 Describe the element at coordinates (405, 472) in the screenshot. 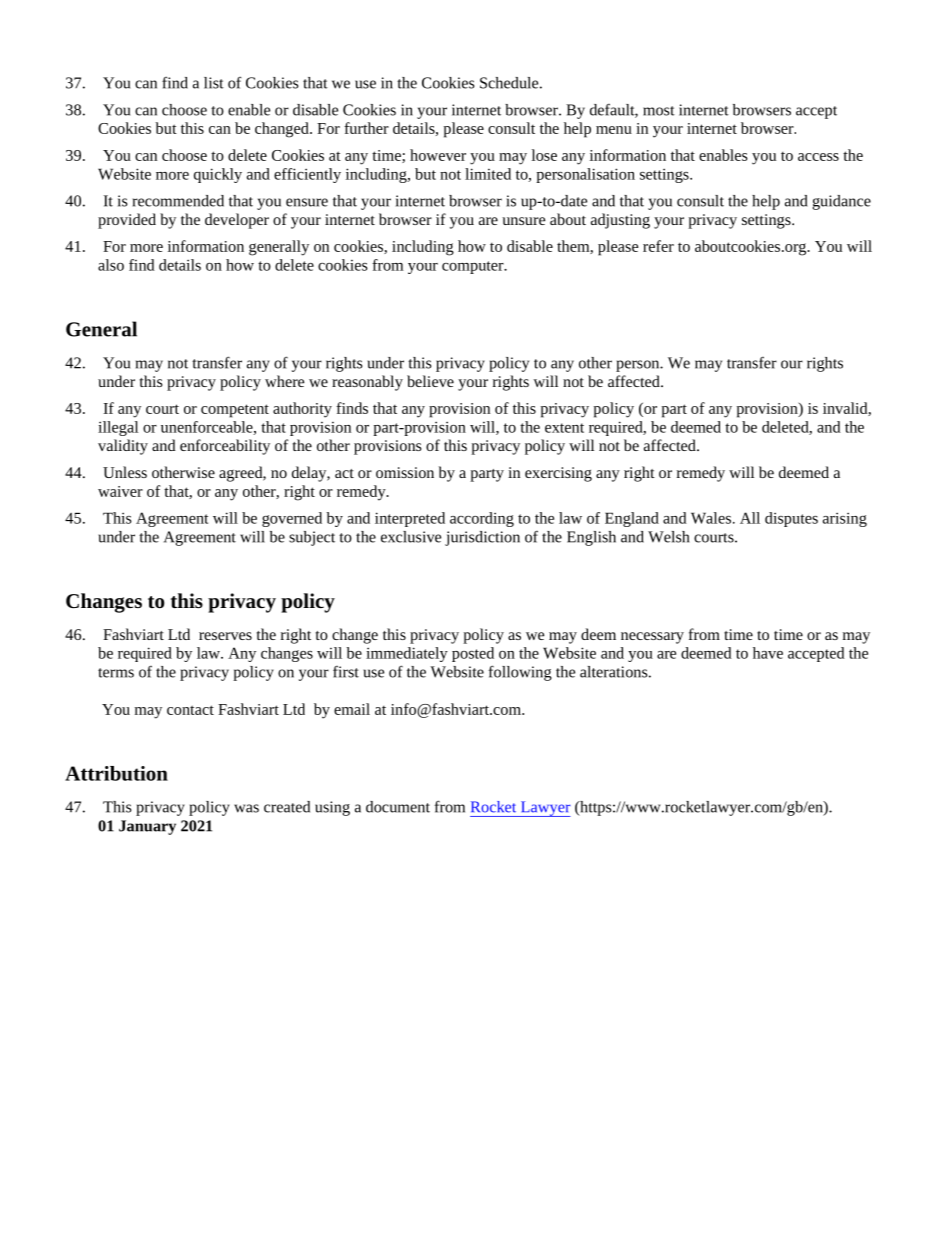

I see `omission` at that location.
